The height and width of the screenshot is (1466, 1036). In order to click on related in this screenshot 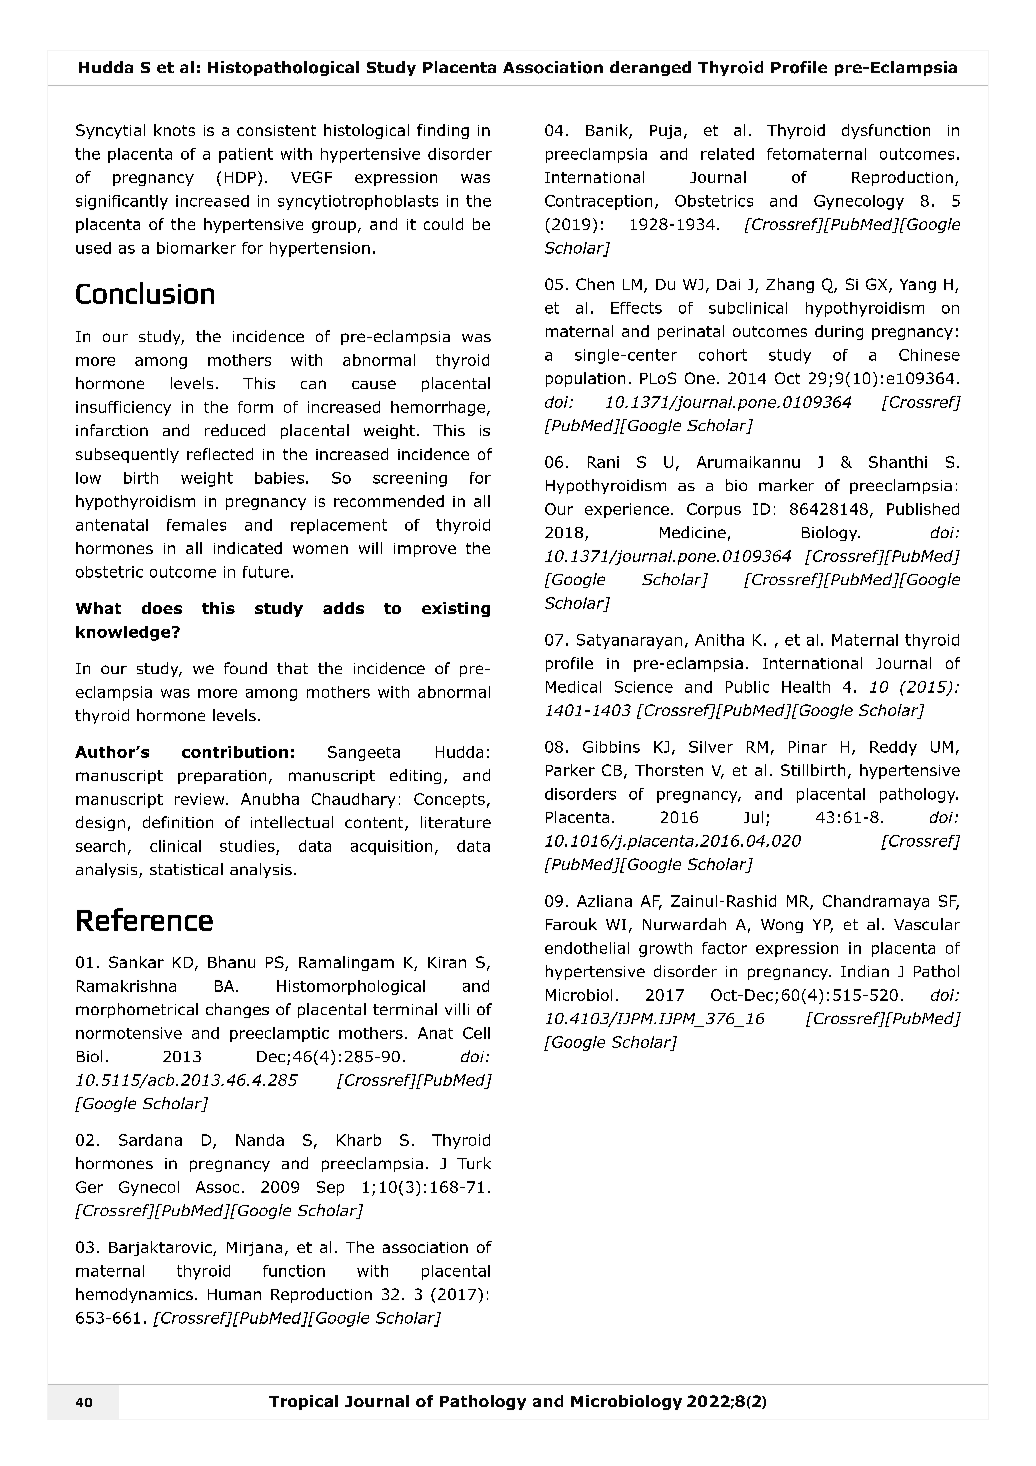, I will do `click(727, 154)`.
